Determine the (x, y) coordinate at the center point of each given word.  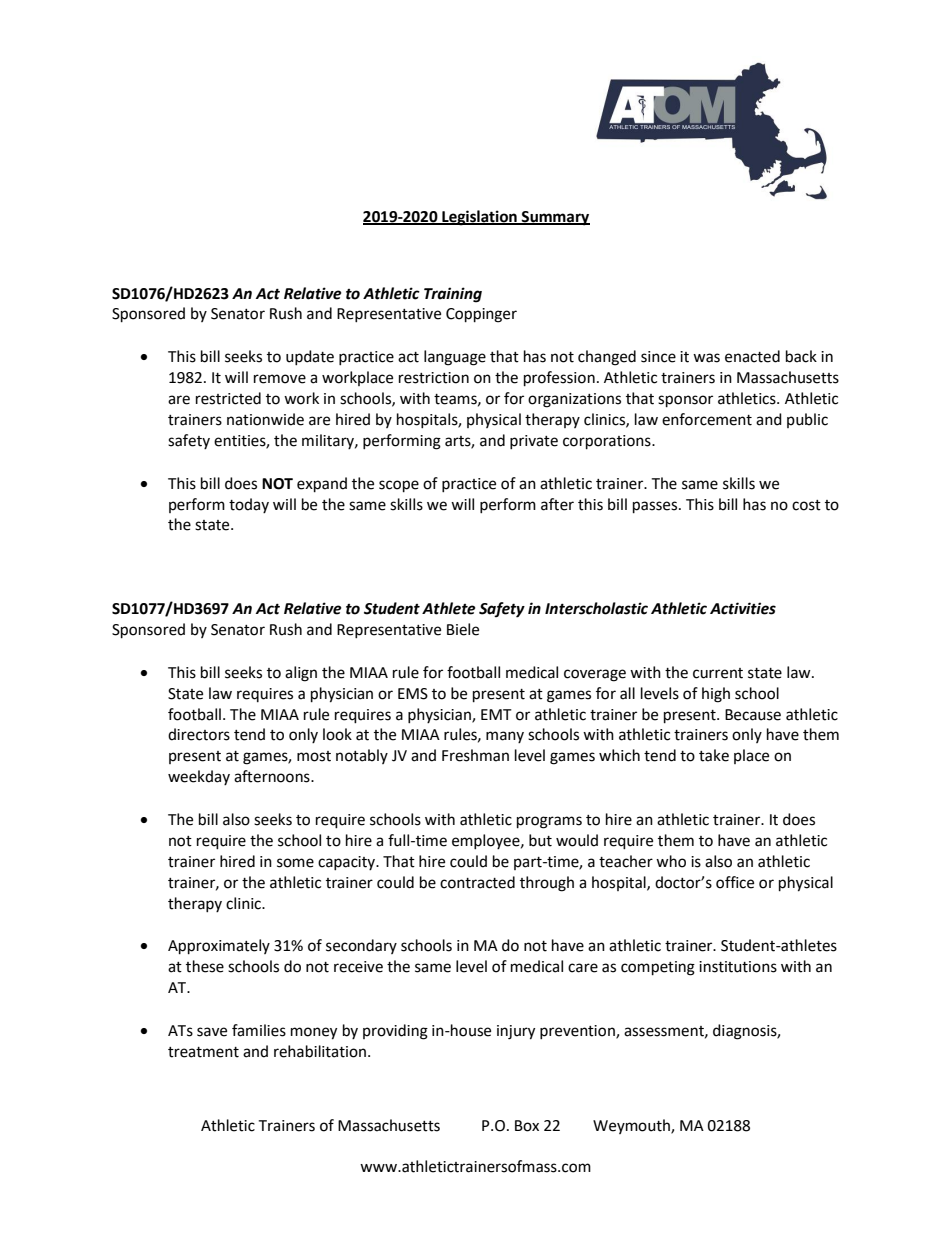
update (310, 357)
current (718, 673)
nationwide (265, 419)
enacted (752, 356)
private (534, 442)
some (295, 863)
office (735, 882)
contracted (477, 882)
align (301, 674)
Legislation (479, 218)
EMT (496, 714)
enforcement (707, 419)
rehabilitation (320, 1051)
